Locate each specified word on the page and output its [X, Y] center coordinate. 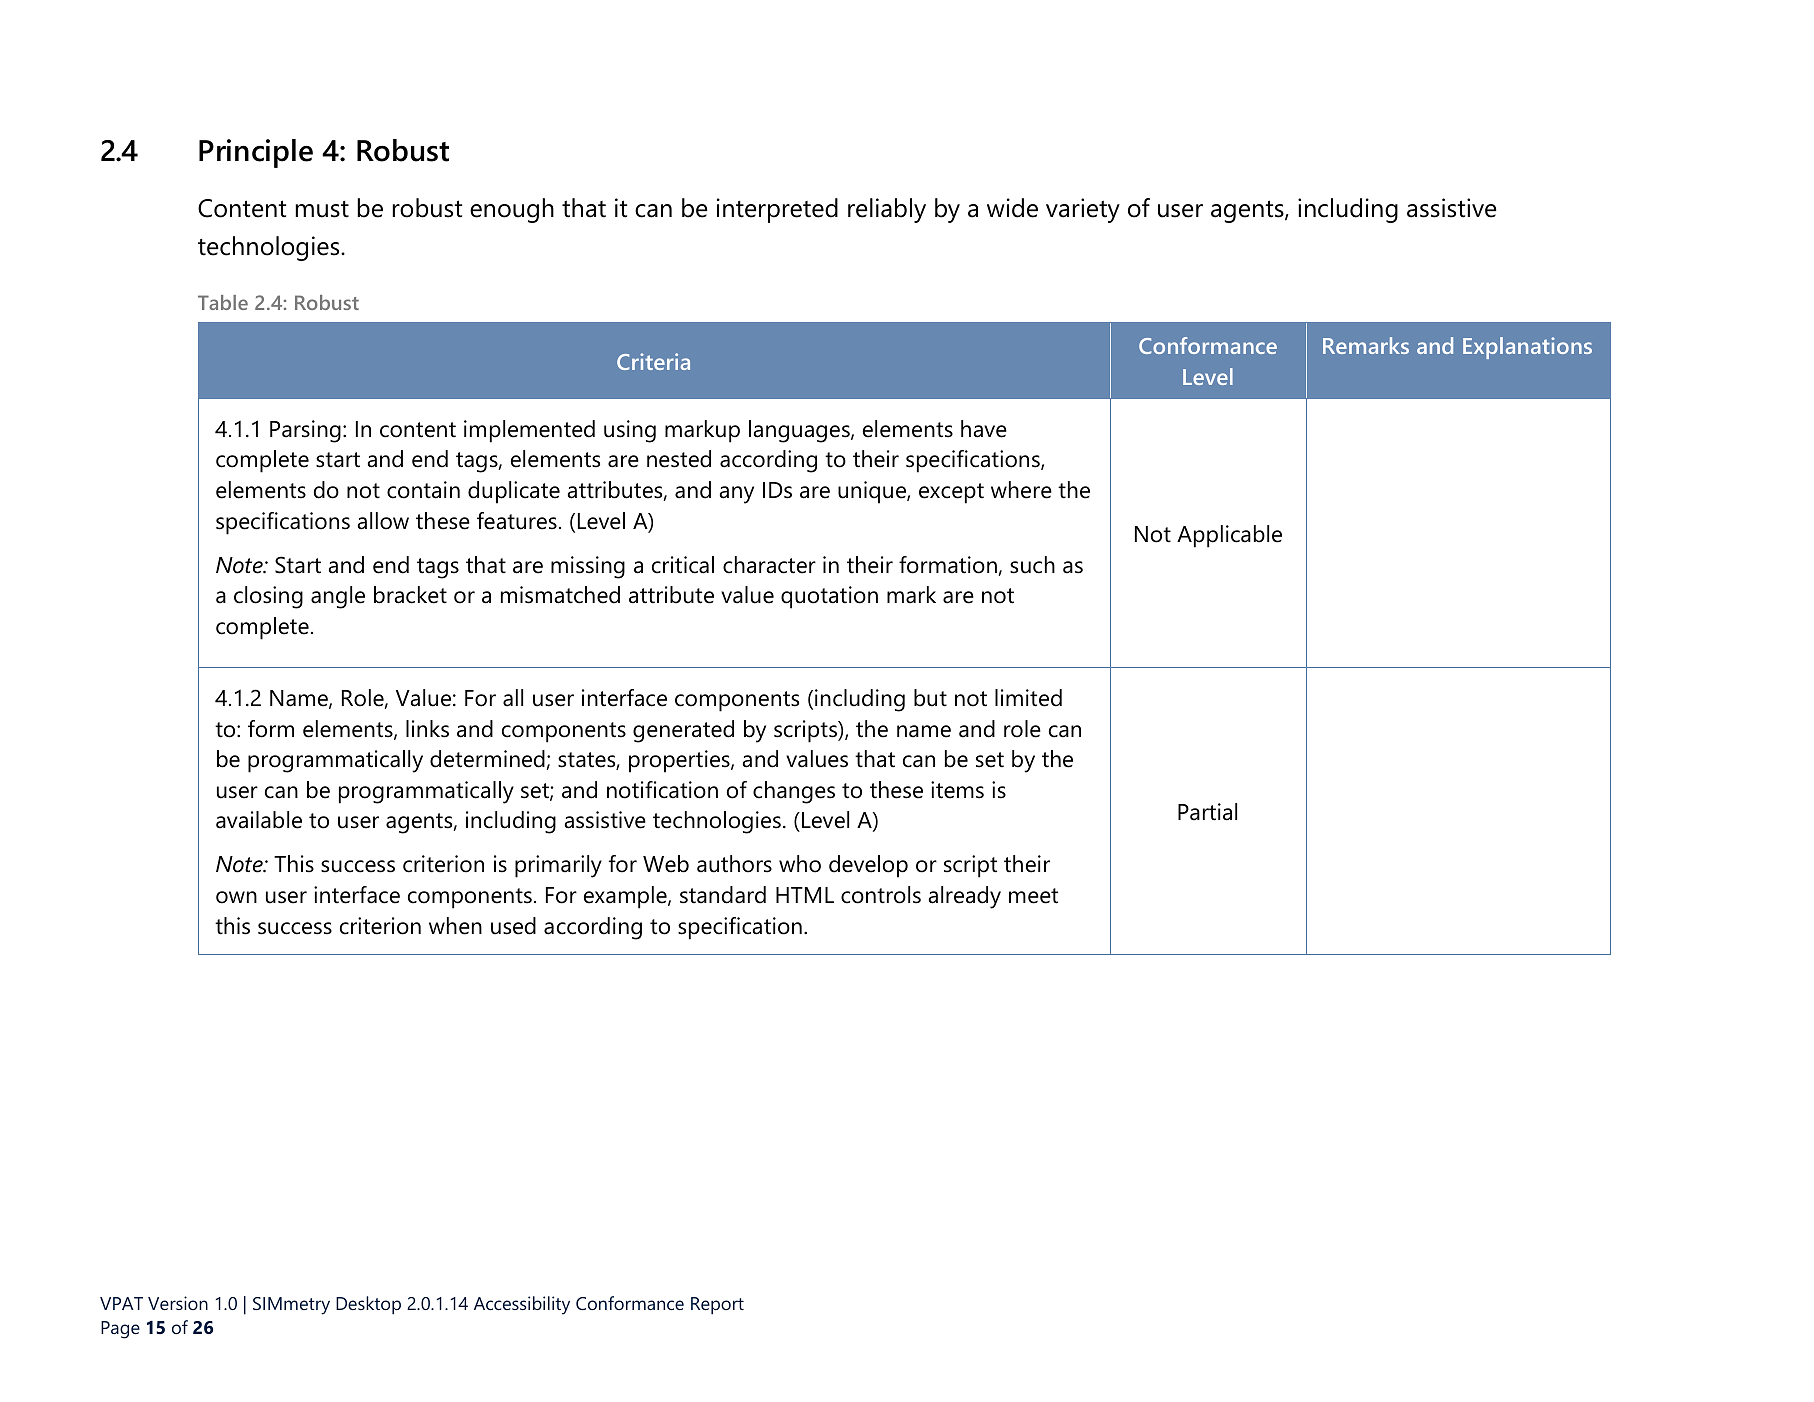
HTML [805, 895]
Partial [1207, 812]
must [322, 209]
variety [1083, 210]
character [769, 565]
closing [268, 597]
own [236, 897]
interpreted [777, 210]
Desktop [368, 1305]
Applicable [1229, 536]
